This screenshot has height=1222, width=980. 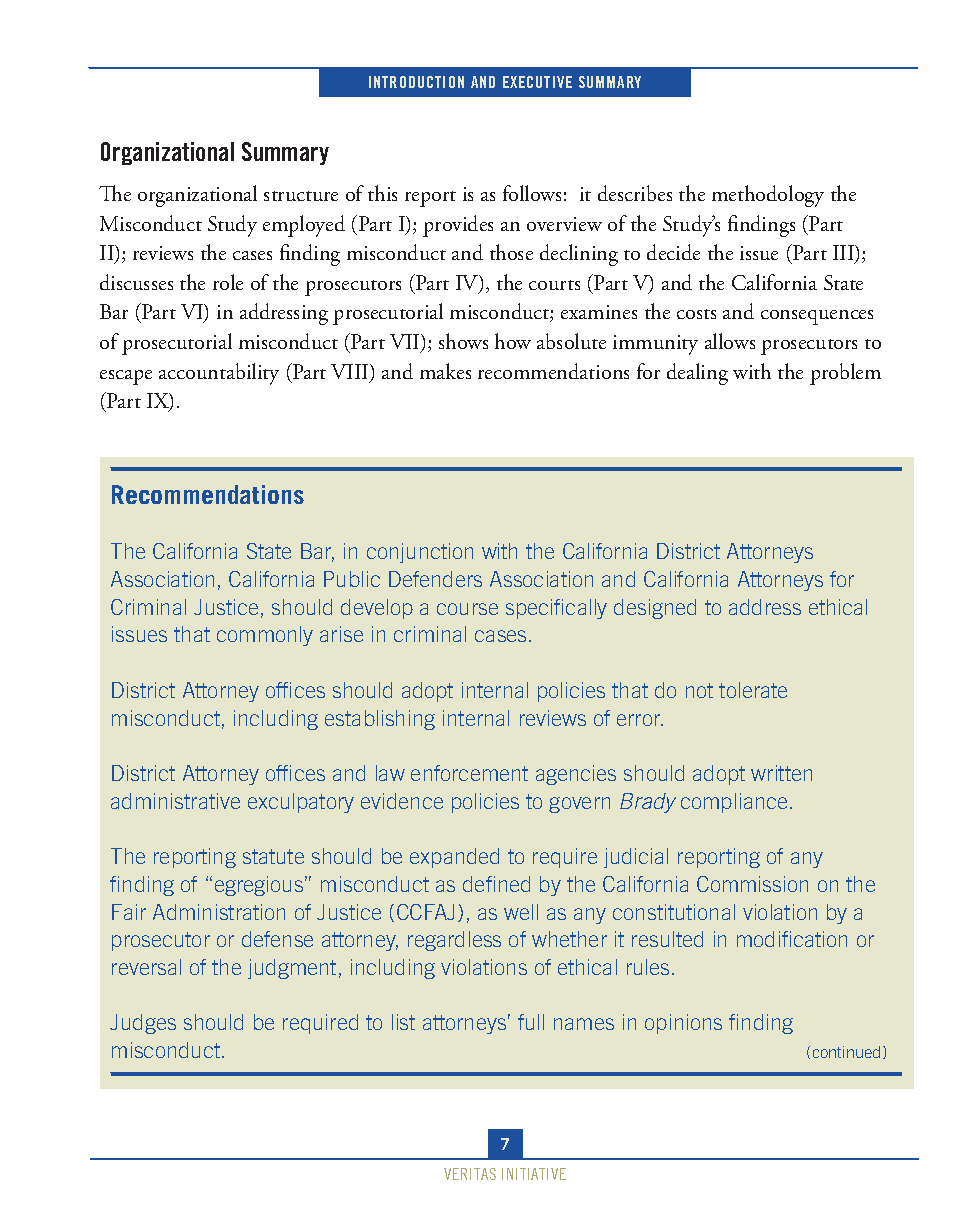 What do you see at coordinates (467, 609) in the screenshot?
I see `course` at bounding box center [467, 609].
